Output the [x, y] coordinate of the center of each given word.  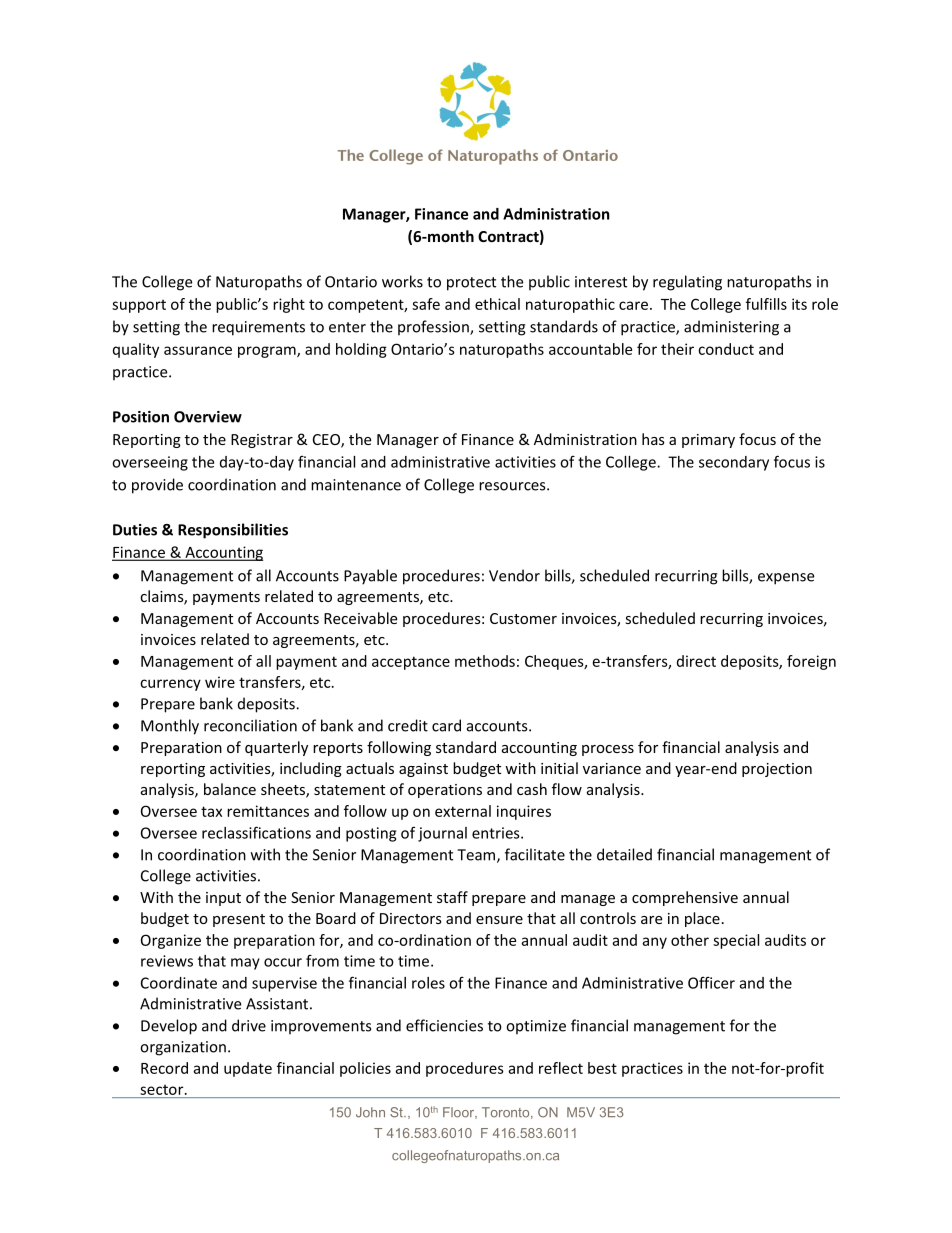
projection [777, 770]
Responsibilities [233, 531]
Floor [460, 1113]
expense [786, 579]
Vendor [514, 575]
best [602, 1068]
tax [211, 811]
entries [497, 833]
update [248, 1069]
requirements [258, 328]
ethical [497, 304]
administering [731, 328]
